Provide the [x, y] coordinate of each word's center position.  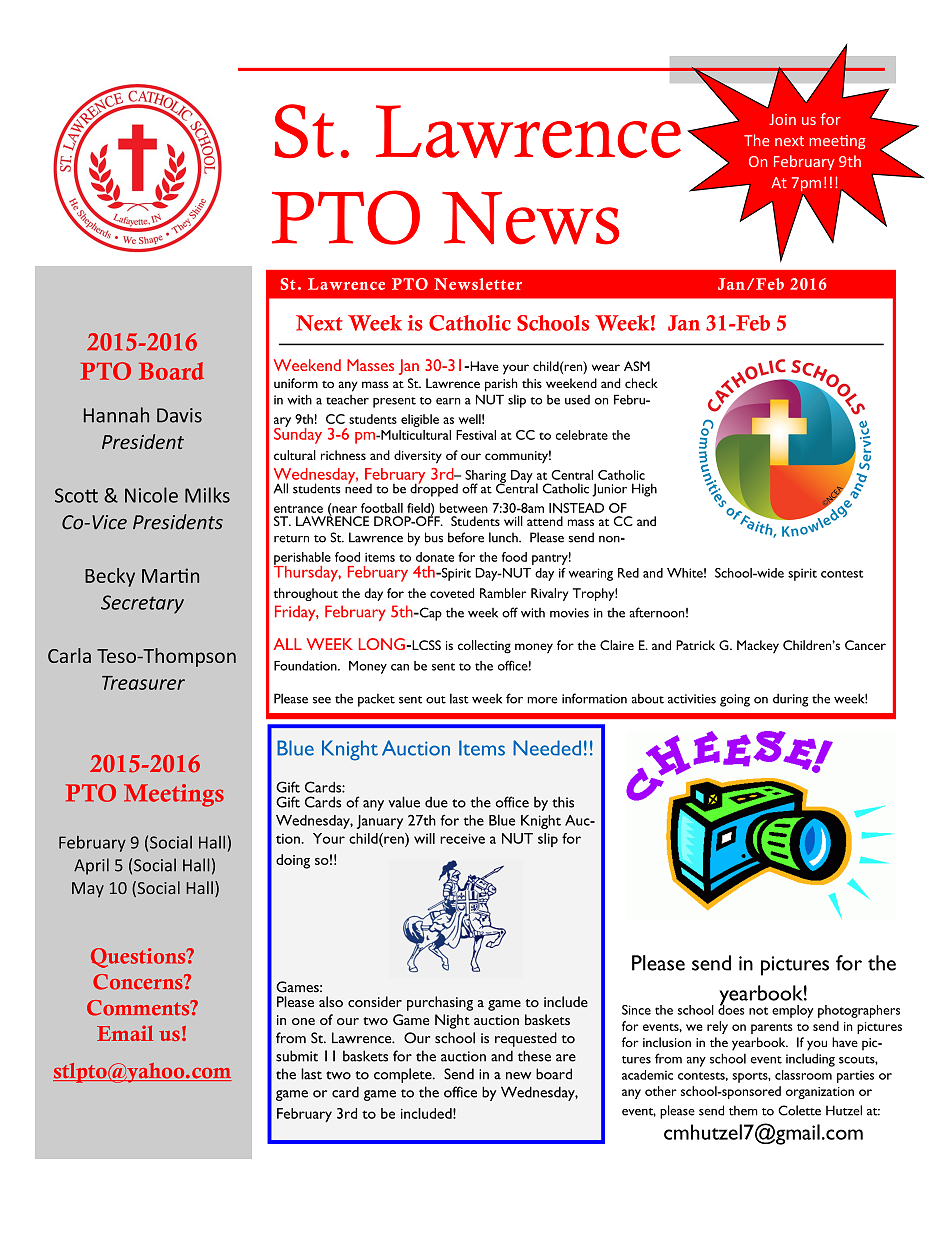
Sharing [485, 477]
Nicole [151, 495]
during [790, 700]
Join [782, 119]
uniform [296, 383]
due [436, 802]
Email [125, 1033]
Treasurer [143, 683]
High [644, 490]
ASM [637, 366]
